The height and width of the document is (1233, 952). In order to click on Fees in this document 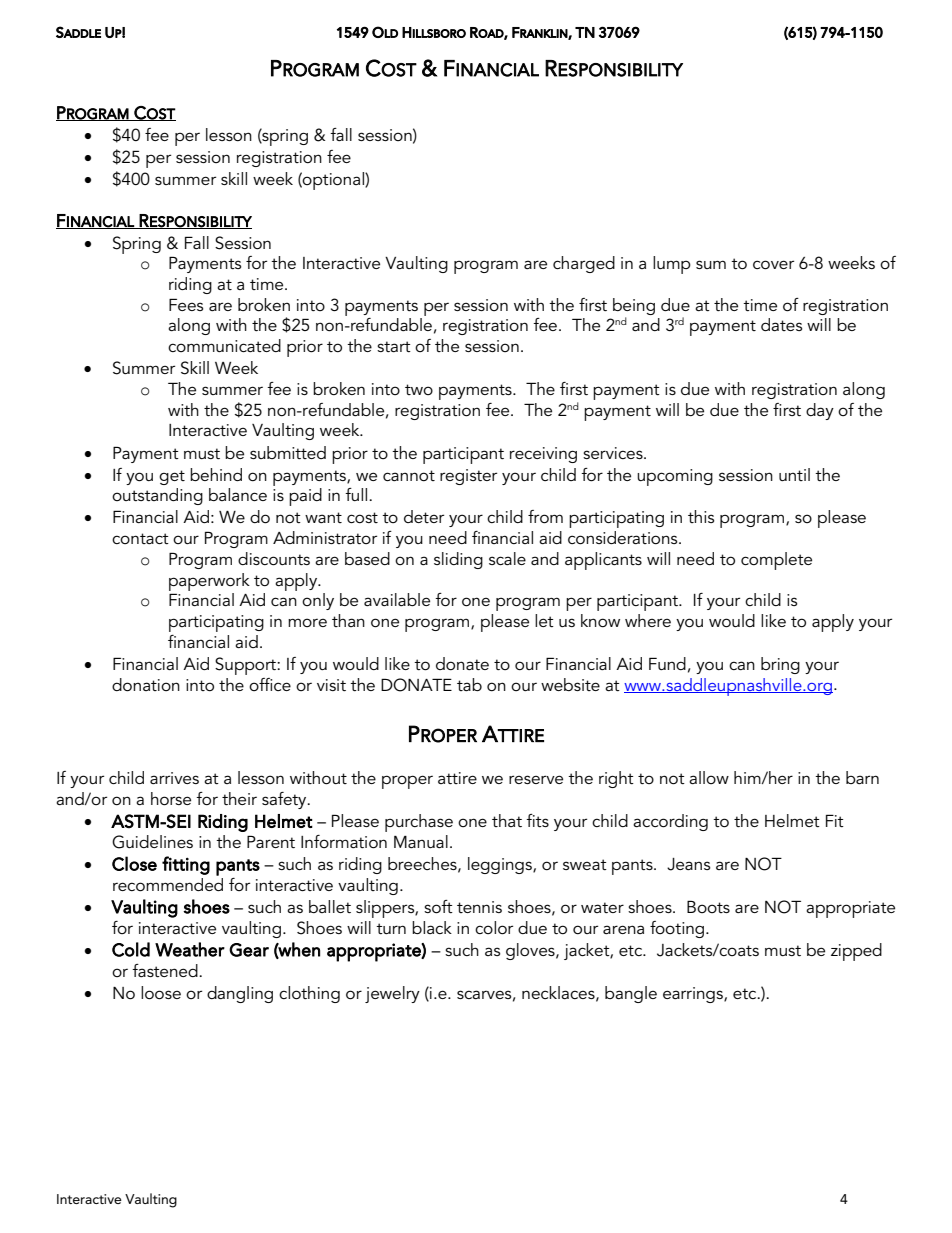, I will do `click(186, 304)`.
